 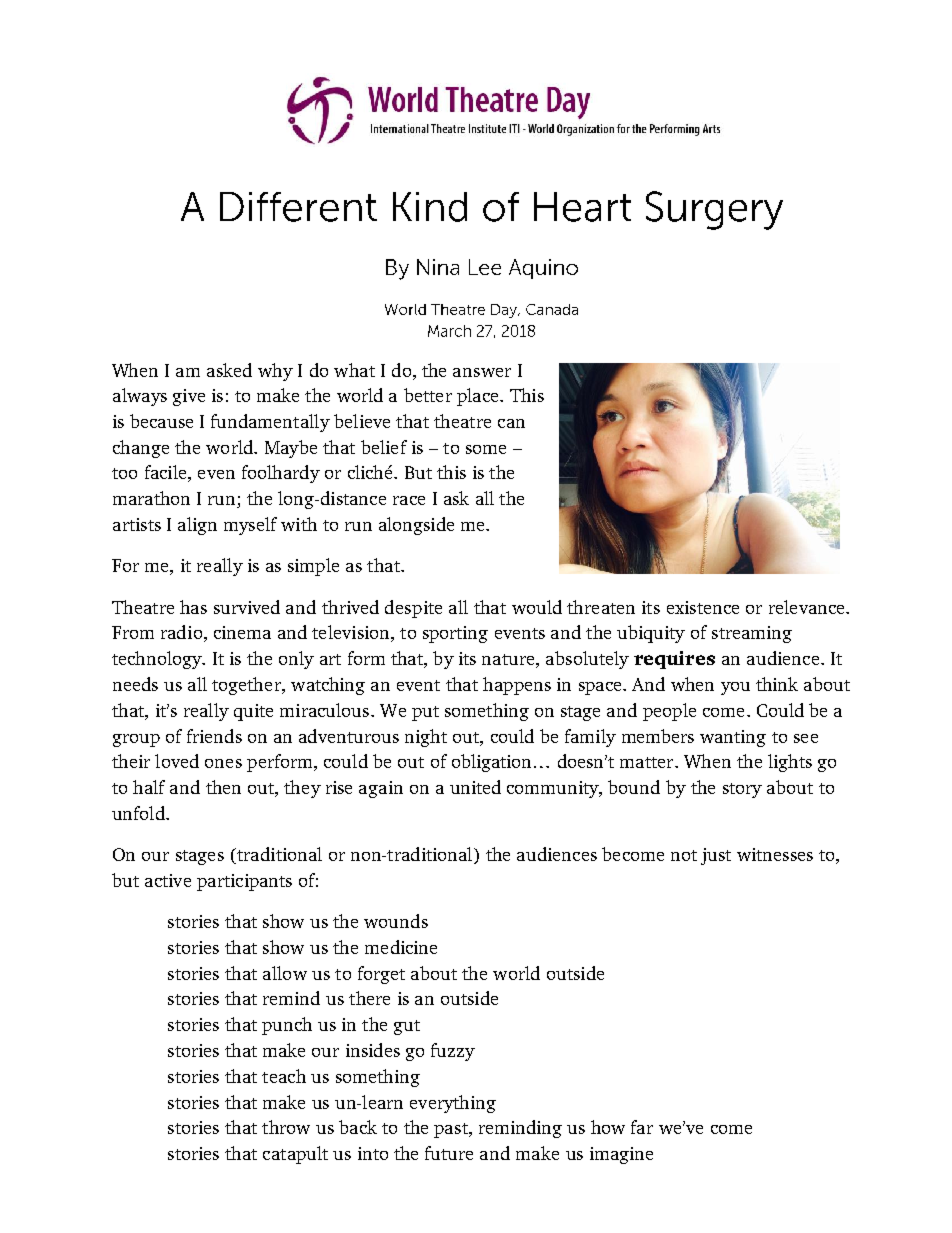 What do you see at coordinates (517, 686) in the image?
I see `happens` at bounding box center [517, 686].
